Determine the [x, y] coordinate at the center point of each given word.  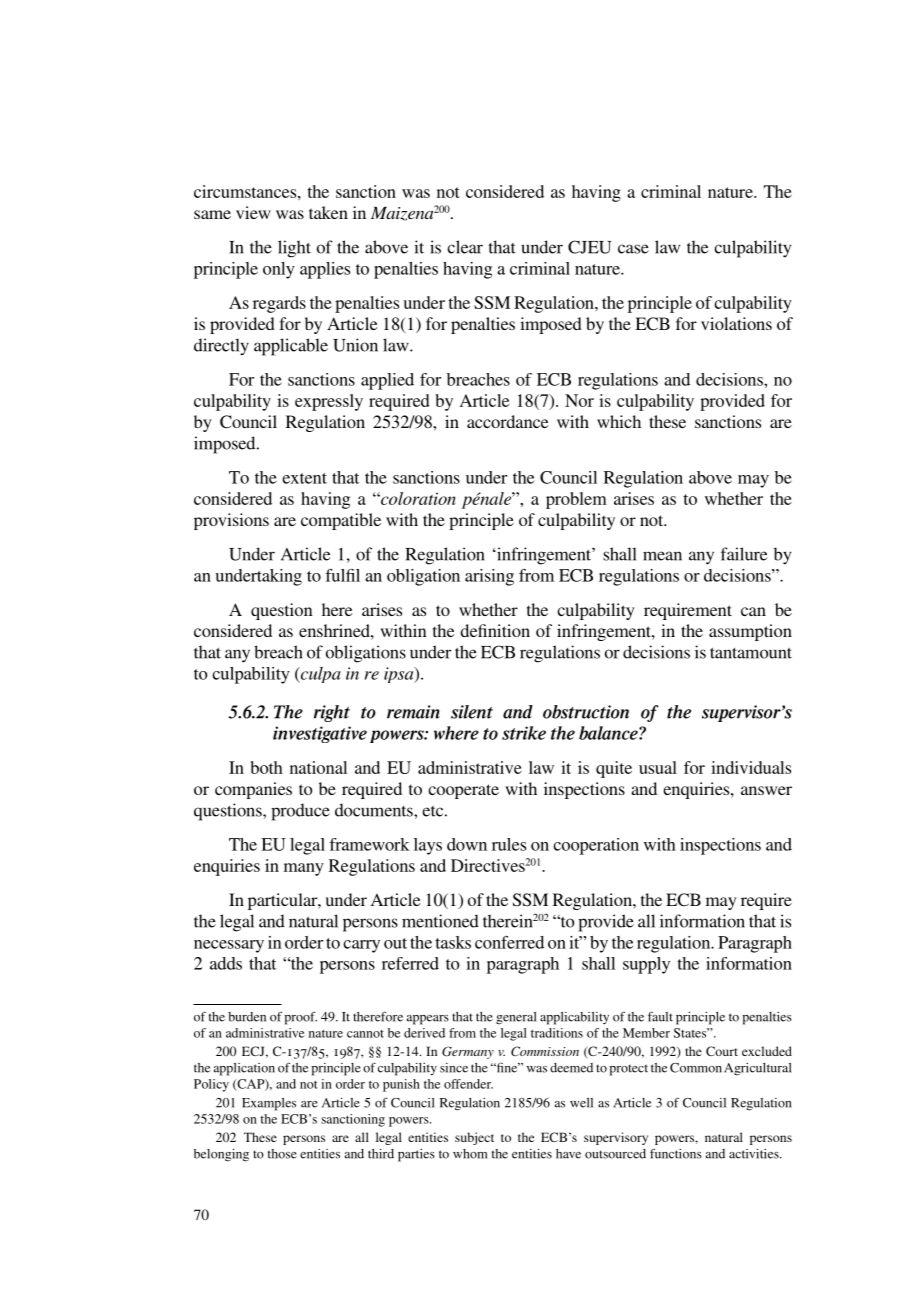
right [332, 713]
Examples [269, 1104]
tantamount [751, 653]
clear [465, 247]
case [633, 249]
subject [474, 1138]
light [294, 249]
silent [472, 712]
